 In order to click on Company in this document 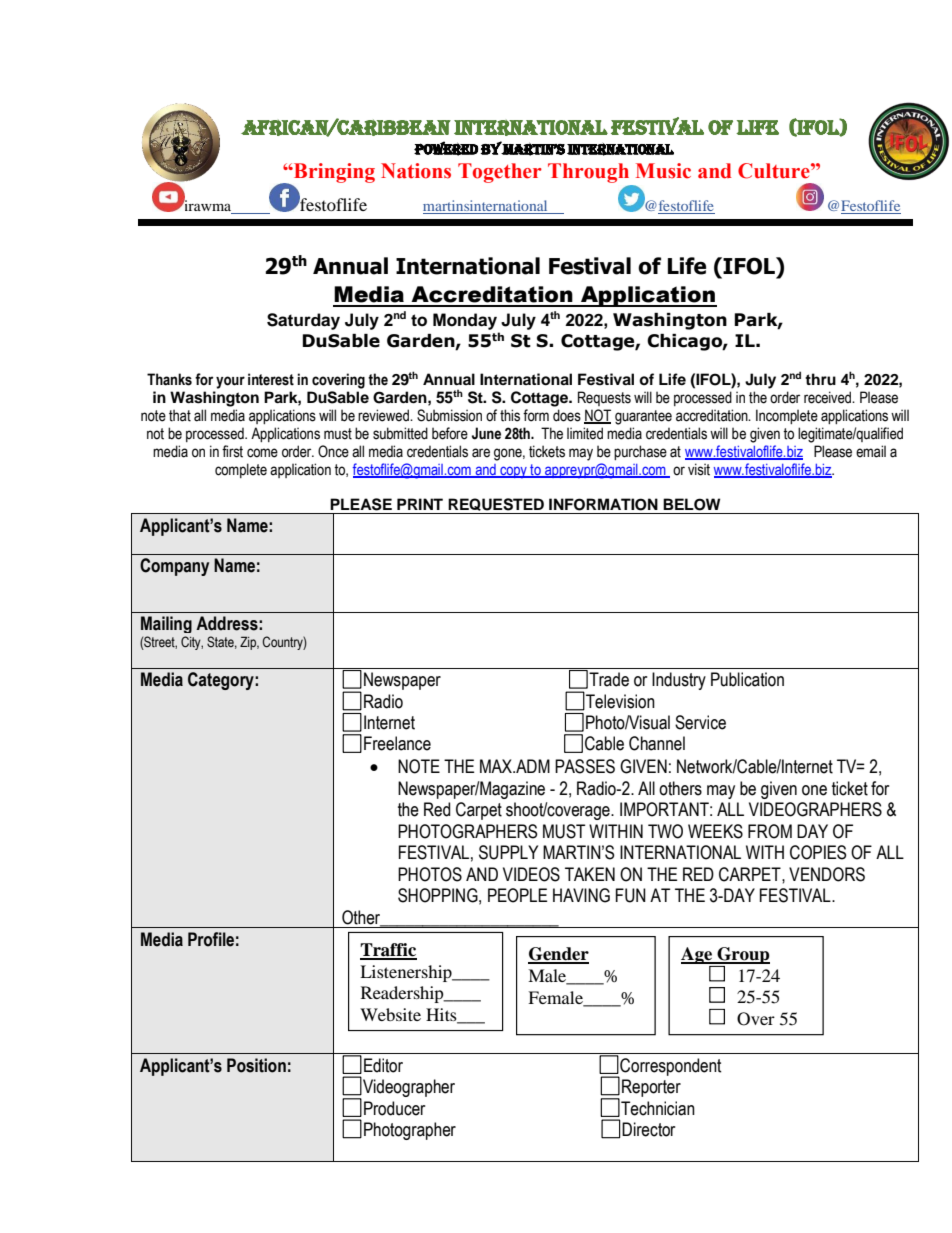, I will do `click(174, 567)`.
